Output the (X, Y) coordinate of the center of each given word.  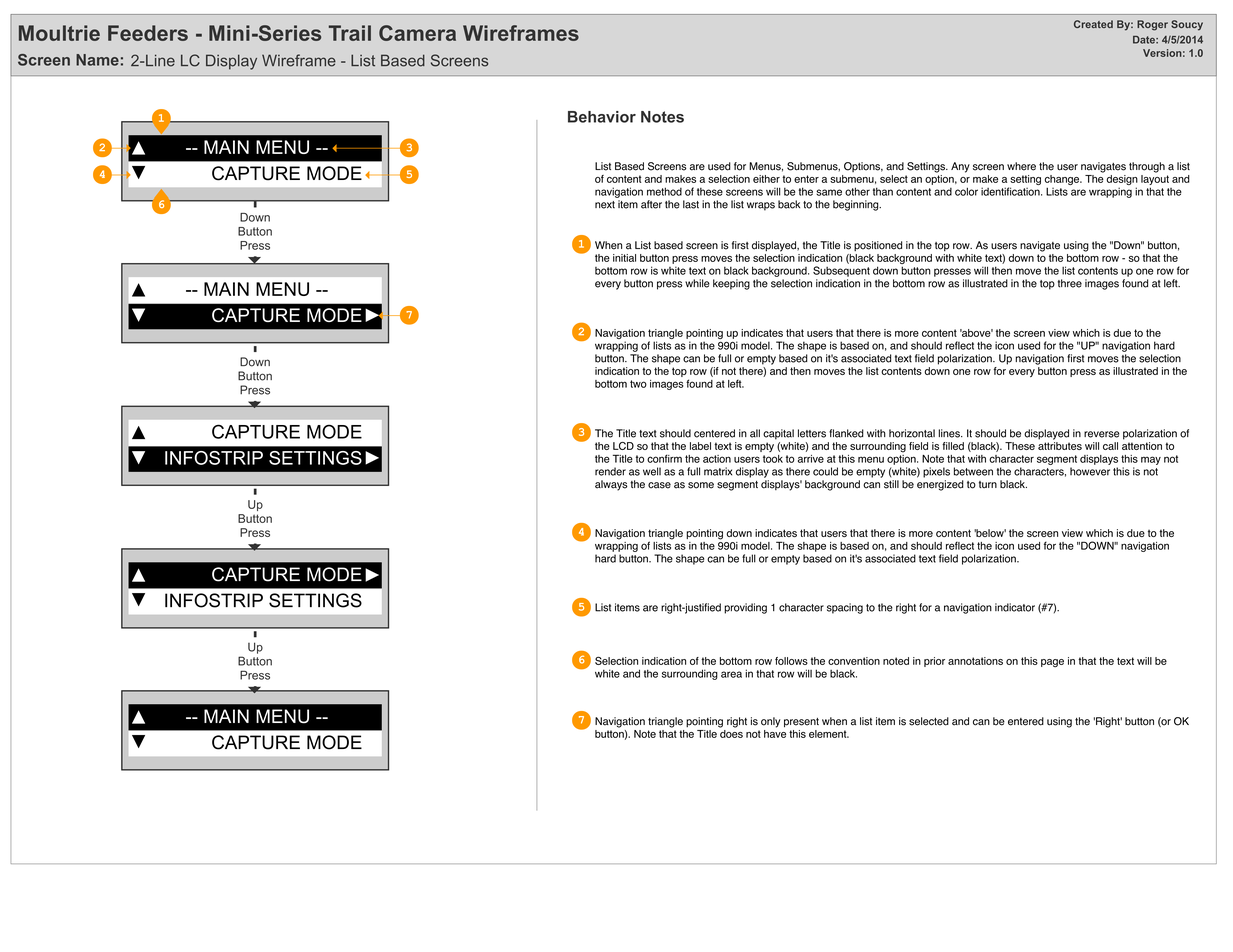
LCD (623, 446)
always (611, 485)
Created (1093, 24)
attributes (1060, 446)
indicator (1015, 607)
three (1070, 283)
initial (624, 258)
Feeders (148, 33)
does (731, 734)
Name (97, 60)
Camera (417, 33)
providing (745, 608)
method (664, 191)
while (697, 283)
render (610, 471)
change (1063, 181)
